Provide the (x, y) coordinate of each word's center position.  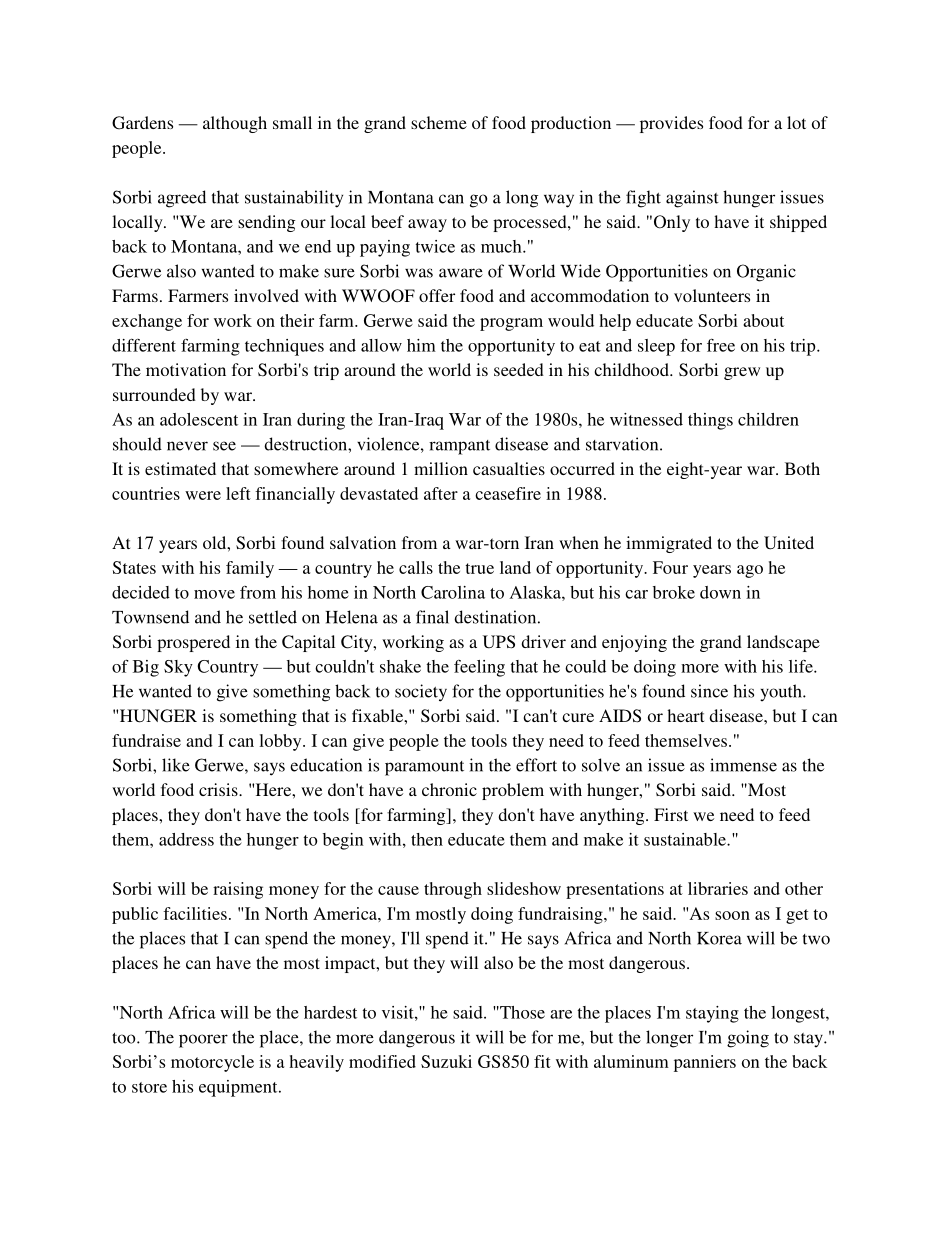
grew (742, 373)
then (427, 839)
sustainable (686, 839)
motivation (186, 369)
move (214, 594)
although (235, 124)
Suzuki (446, 1061)
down (720, 592)
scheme (439, 122)
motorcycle (212, 1063)
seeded (519, 369)
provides (671, 124)
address (186, 839)
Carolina (453, 592)
